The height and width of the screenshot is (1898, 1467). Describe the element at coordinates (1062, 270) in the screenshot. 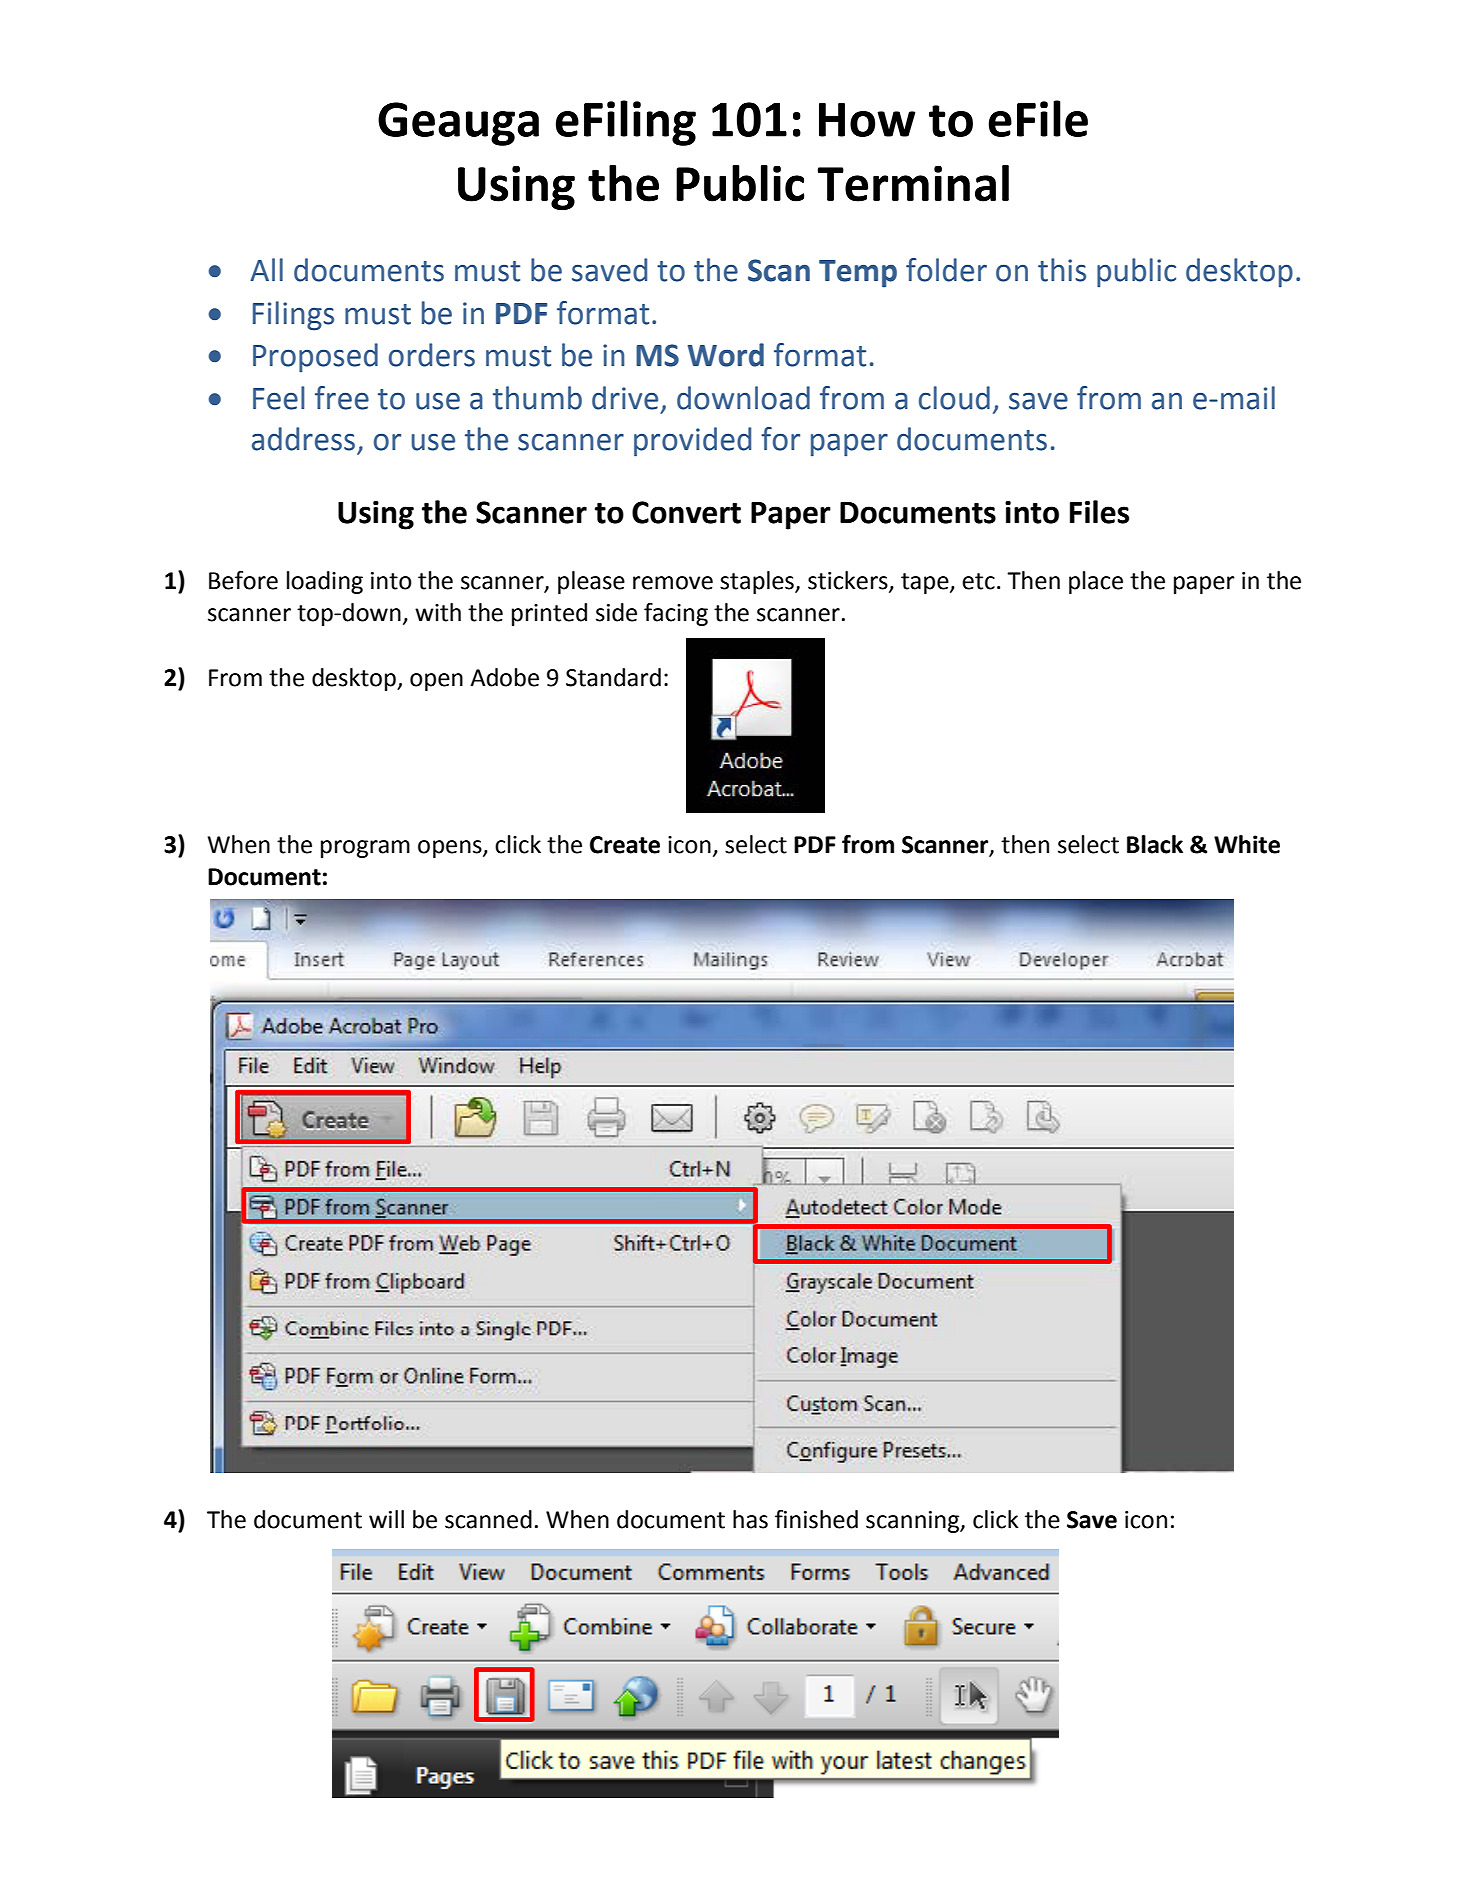

I see `this` at that location.
